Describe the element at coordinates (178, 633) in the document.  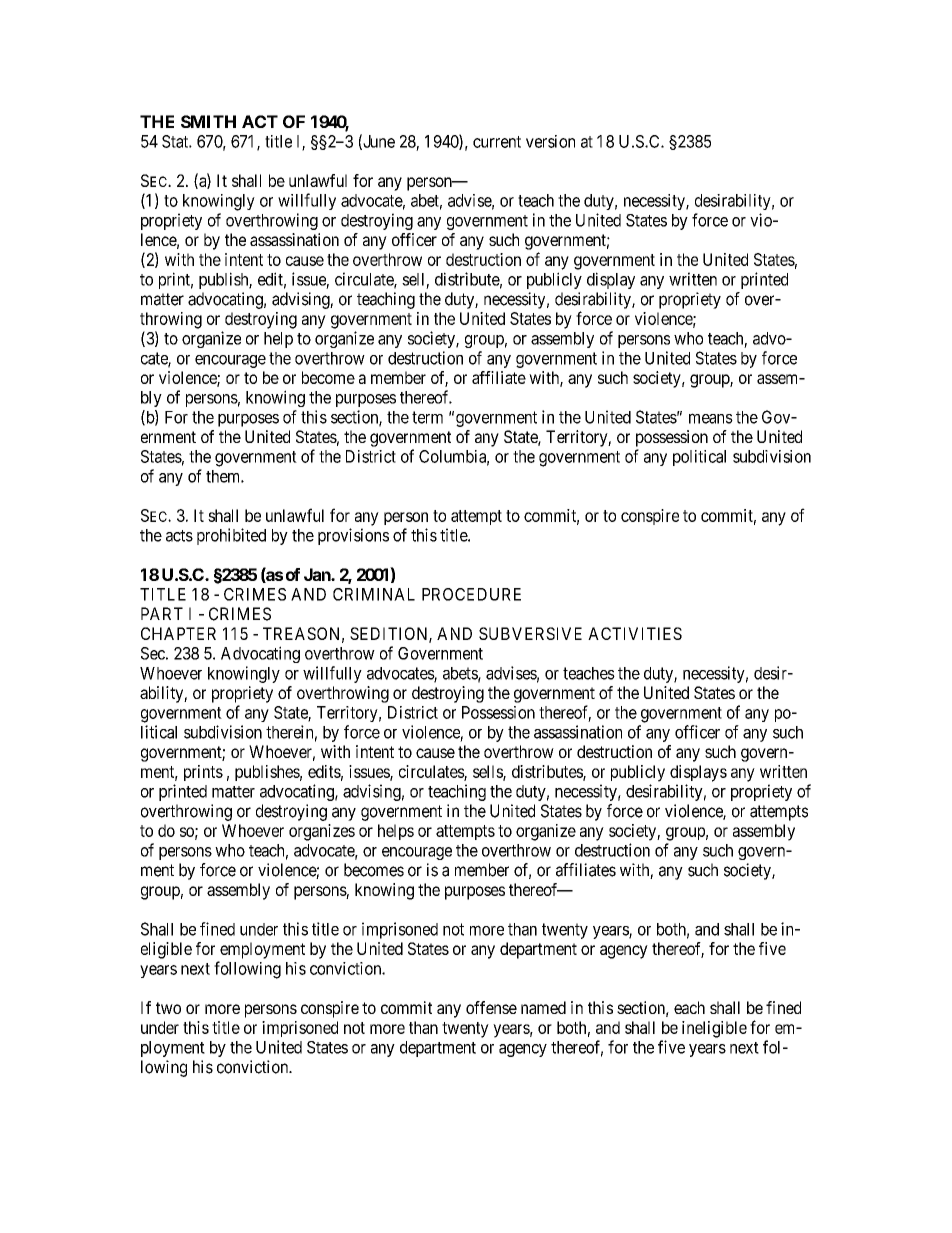
I see `CHAPTER` at that location.
